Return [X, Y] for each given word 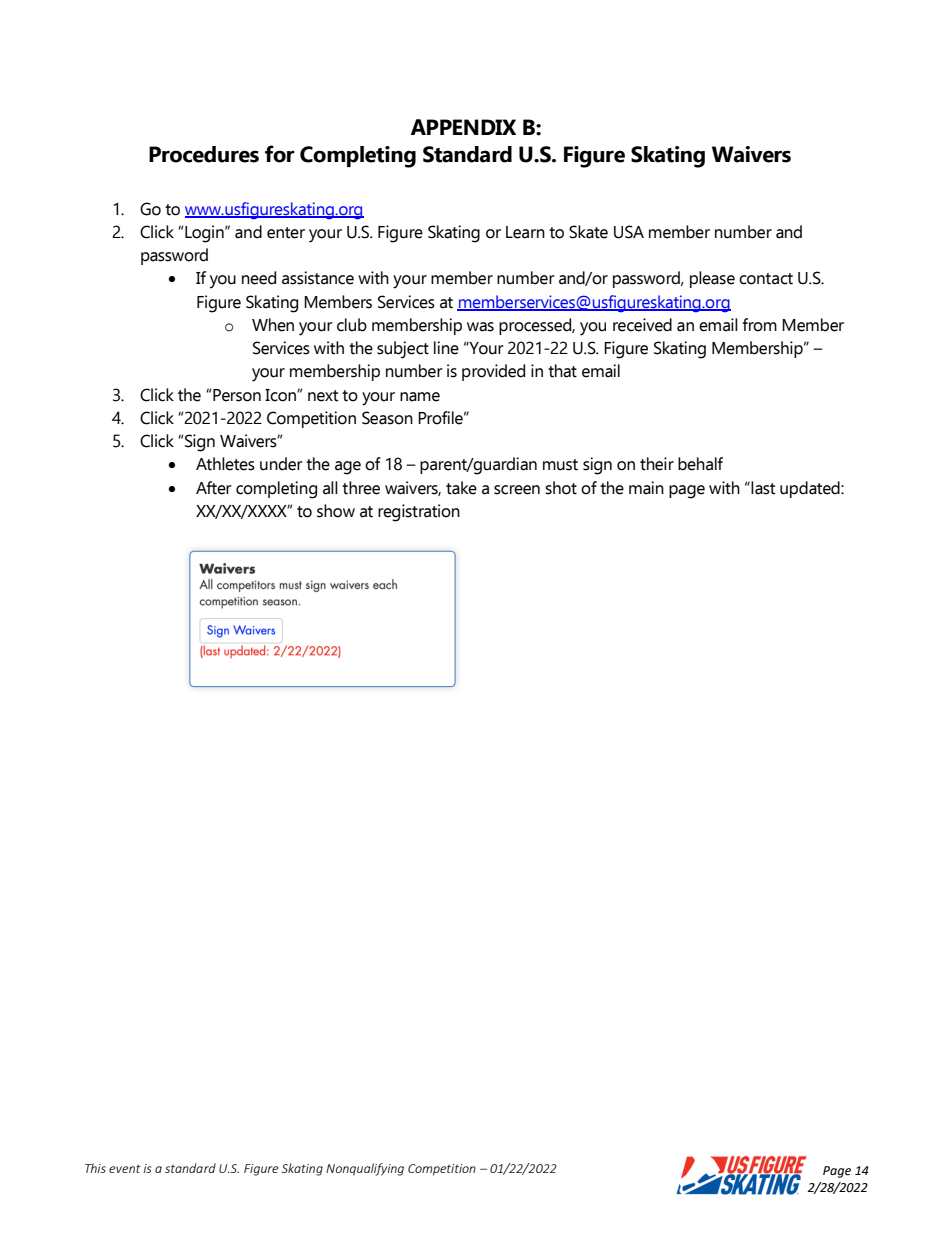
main [646, 488]
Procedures [204, 154]
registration [419, 513]
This [95, 1168]
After [214, 488]
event [125, 1168]
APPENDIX [463, 127]
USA [629, 232]
